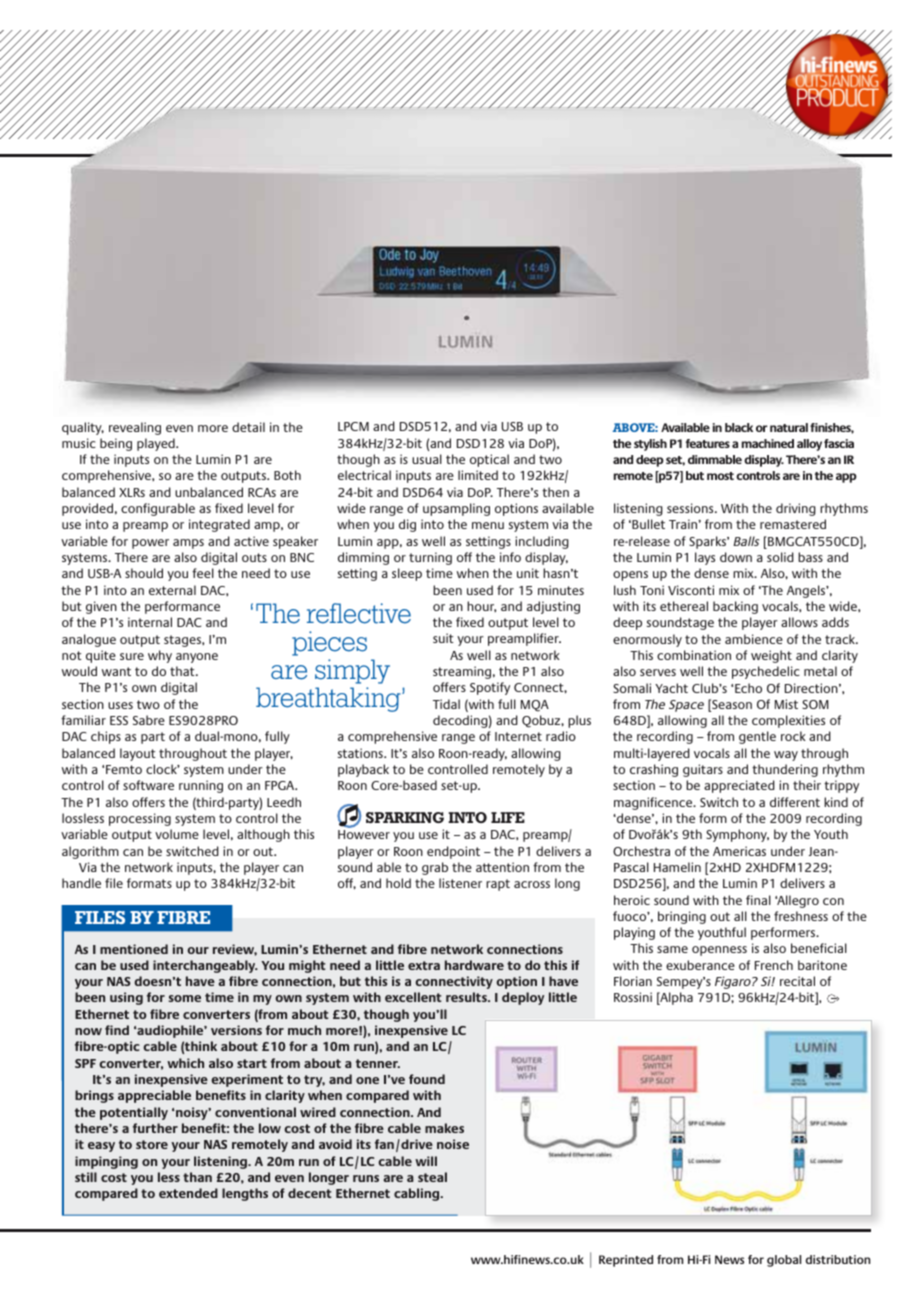 The image size is (924, 1308). What do you see at coordinates (157, 444) in the screenshot?
I see `played` at bounding box center [157, 444].
